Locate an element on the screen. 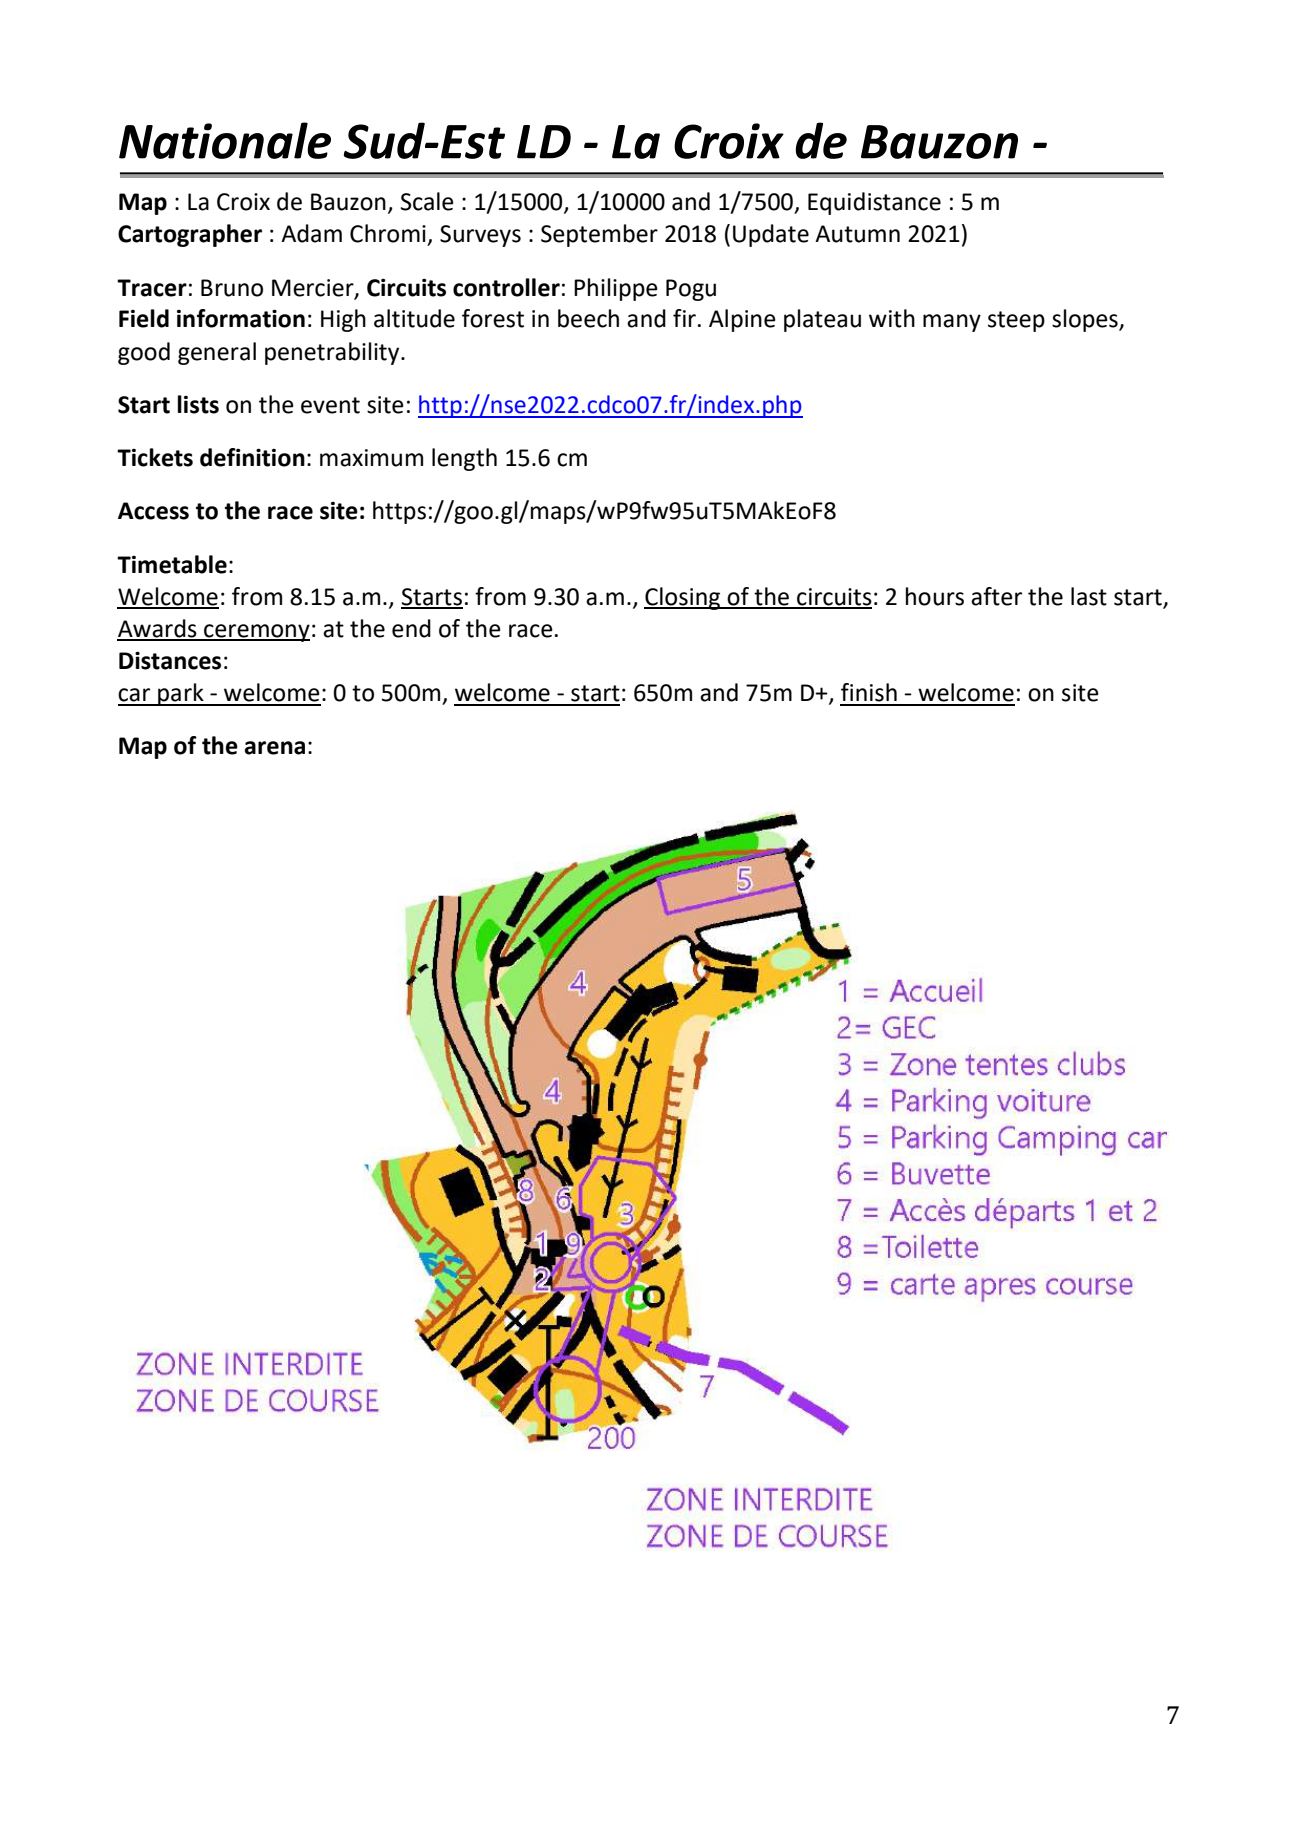  Nationale is located at coordinates (225, 140).
